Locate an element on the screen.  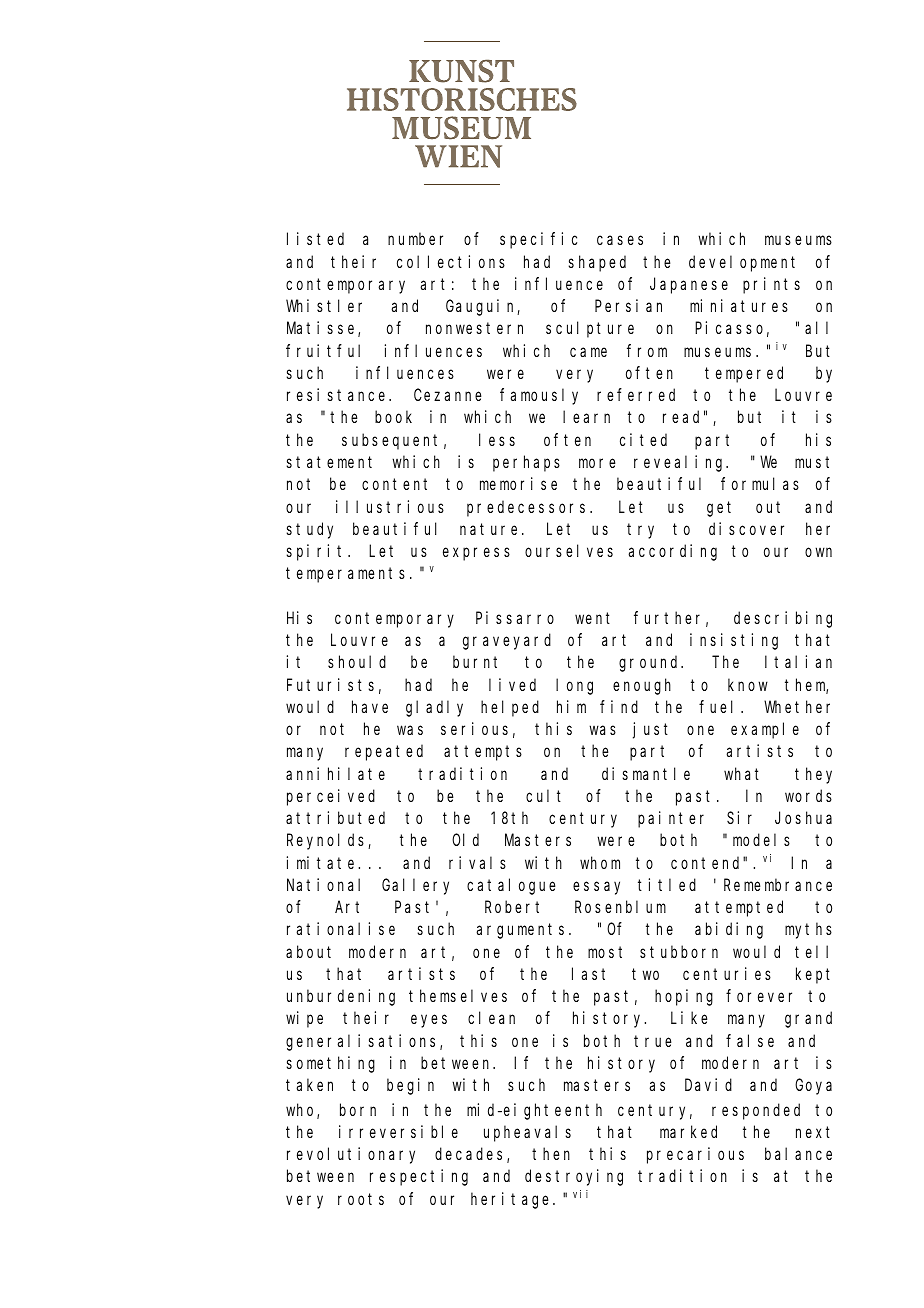
perhaps is located at coordinates (526, 463).
